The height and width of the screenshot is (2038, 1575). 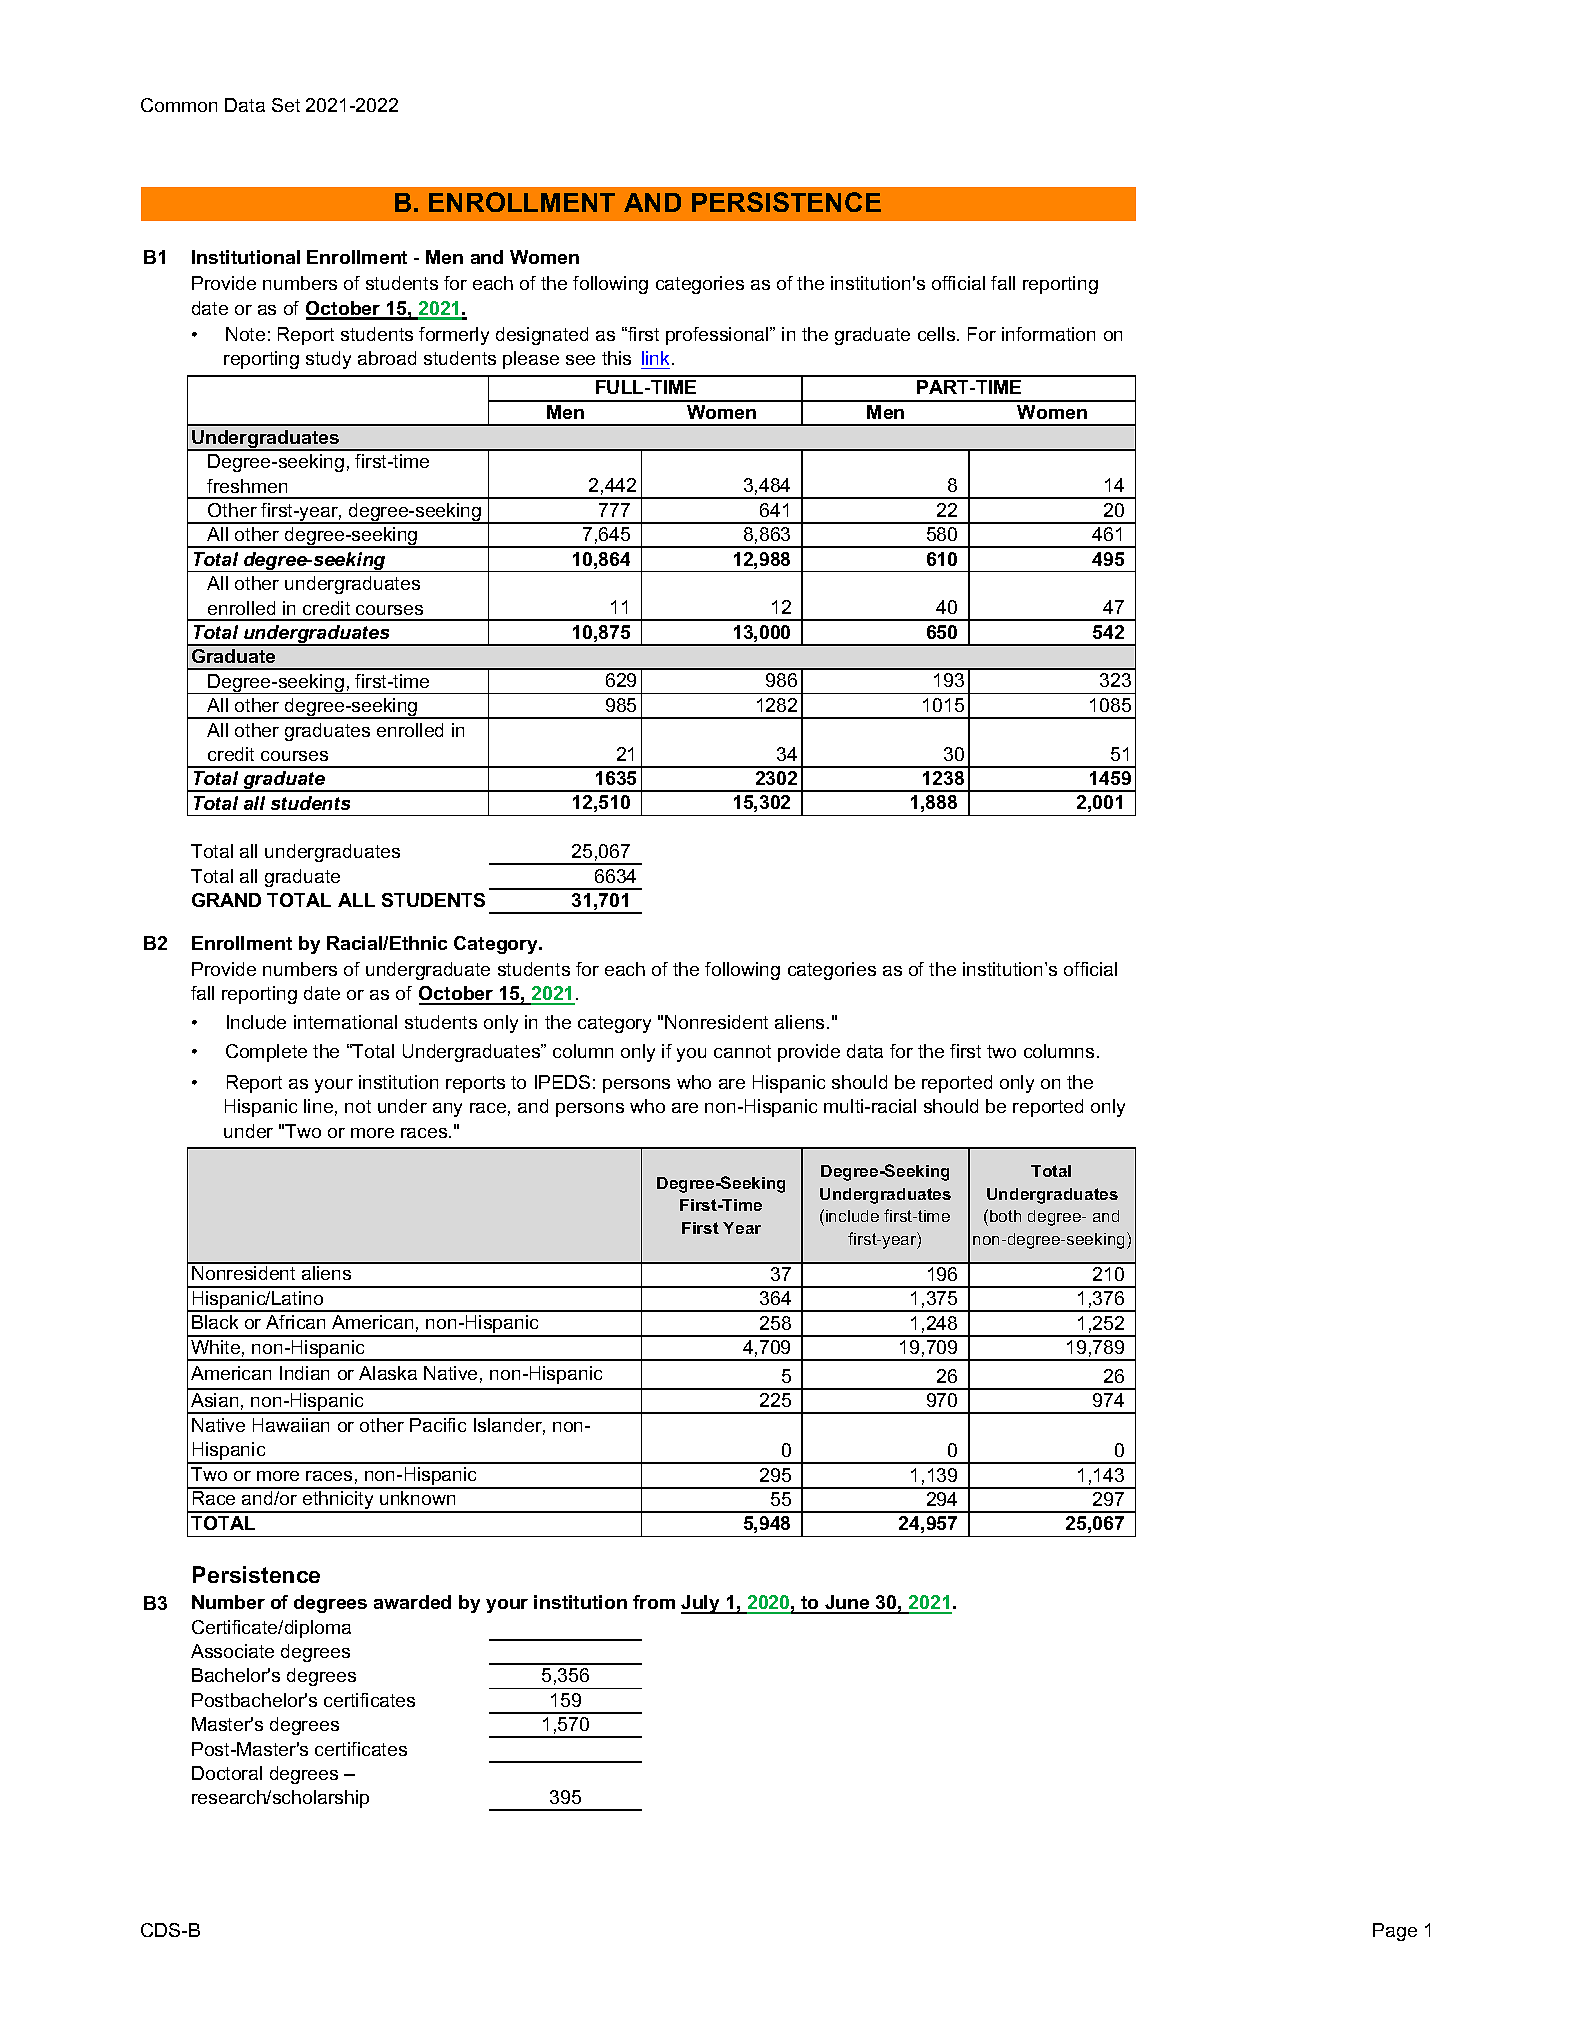 What do you see at coordinates (295, 1322) in the screenshot?
I see `African` at bounding box center [295, 1322].
